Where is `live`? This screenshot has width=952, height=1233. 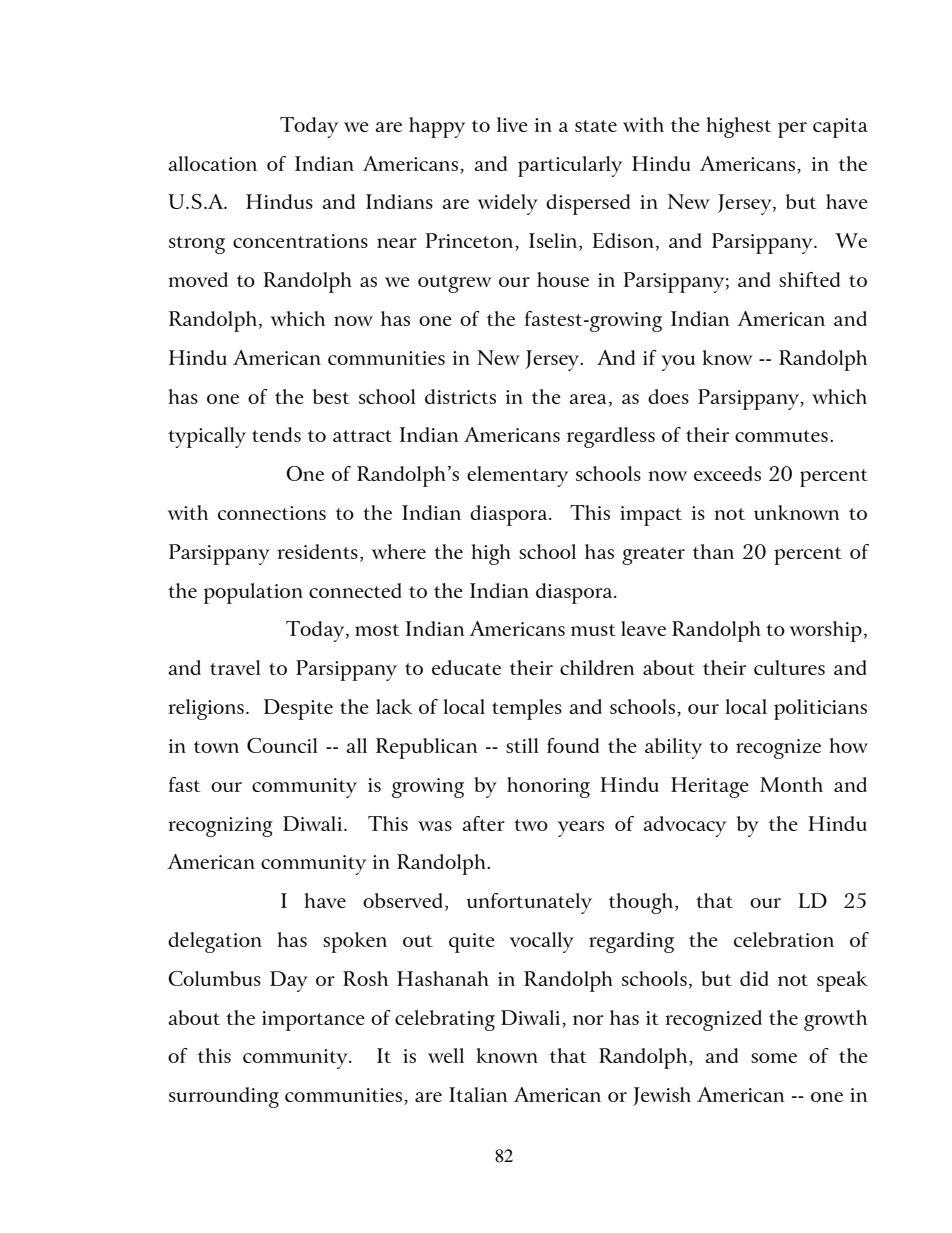 live is located at coordinates (512, 124).
